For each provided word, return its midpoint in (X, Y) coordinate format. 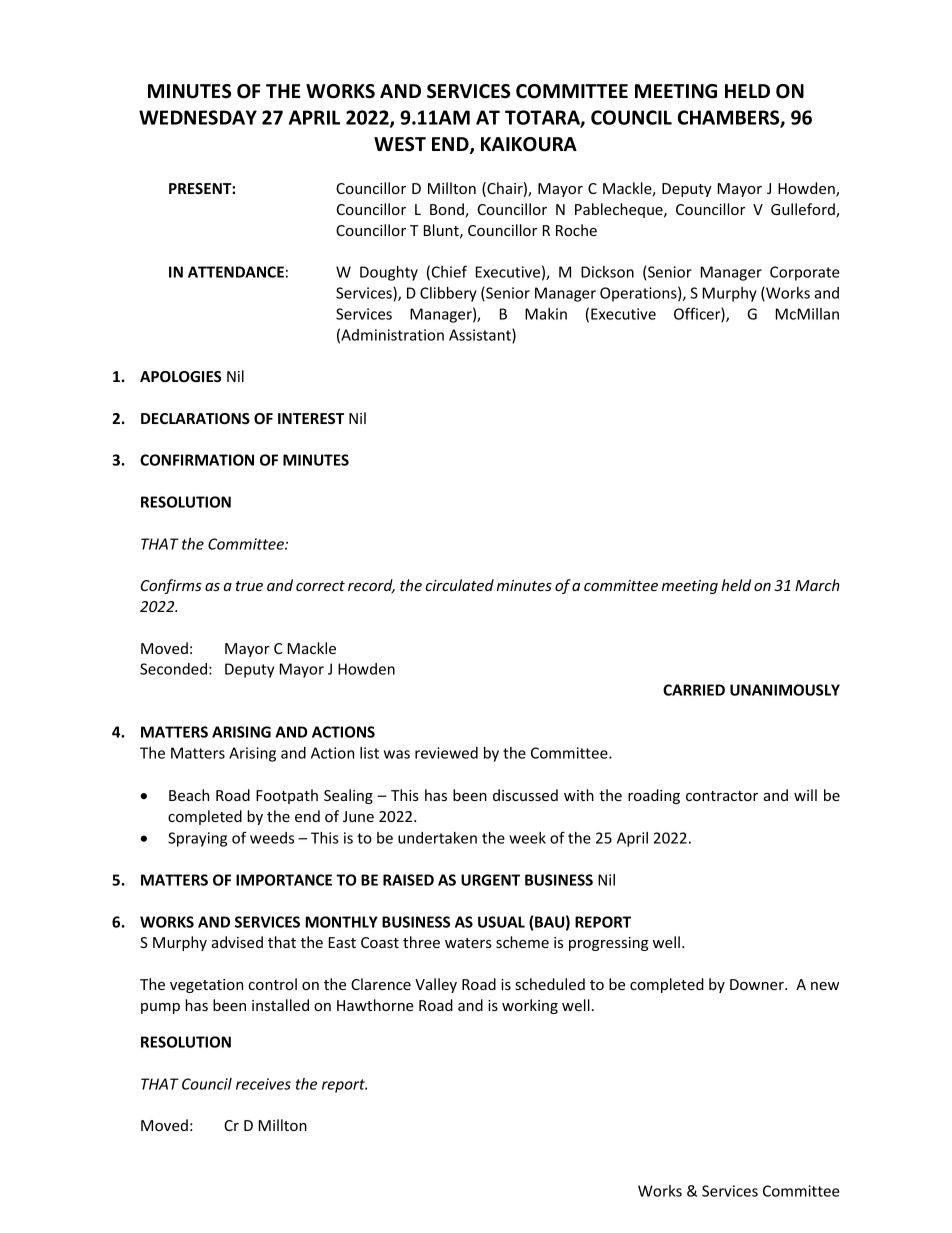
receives (263, 1084)
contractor (722, 796)
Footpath (287, 796)
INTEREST (311, 418)
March (817, 585)
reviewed (446, 753)
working (530, 1006)
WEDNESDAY (198, 117)
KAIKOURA (529, 144)
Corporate (805, 273)
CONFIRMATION (197, 460)
